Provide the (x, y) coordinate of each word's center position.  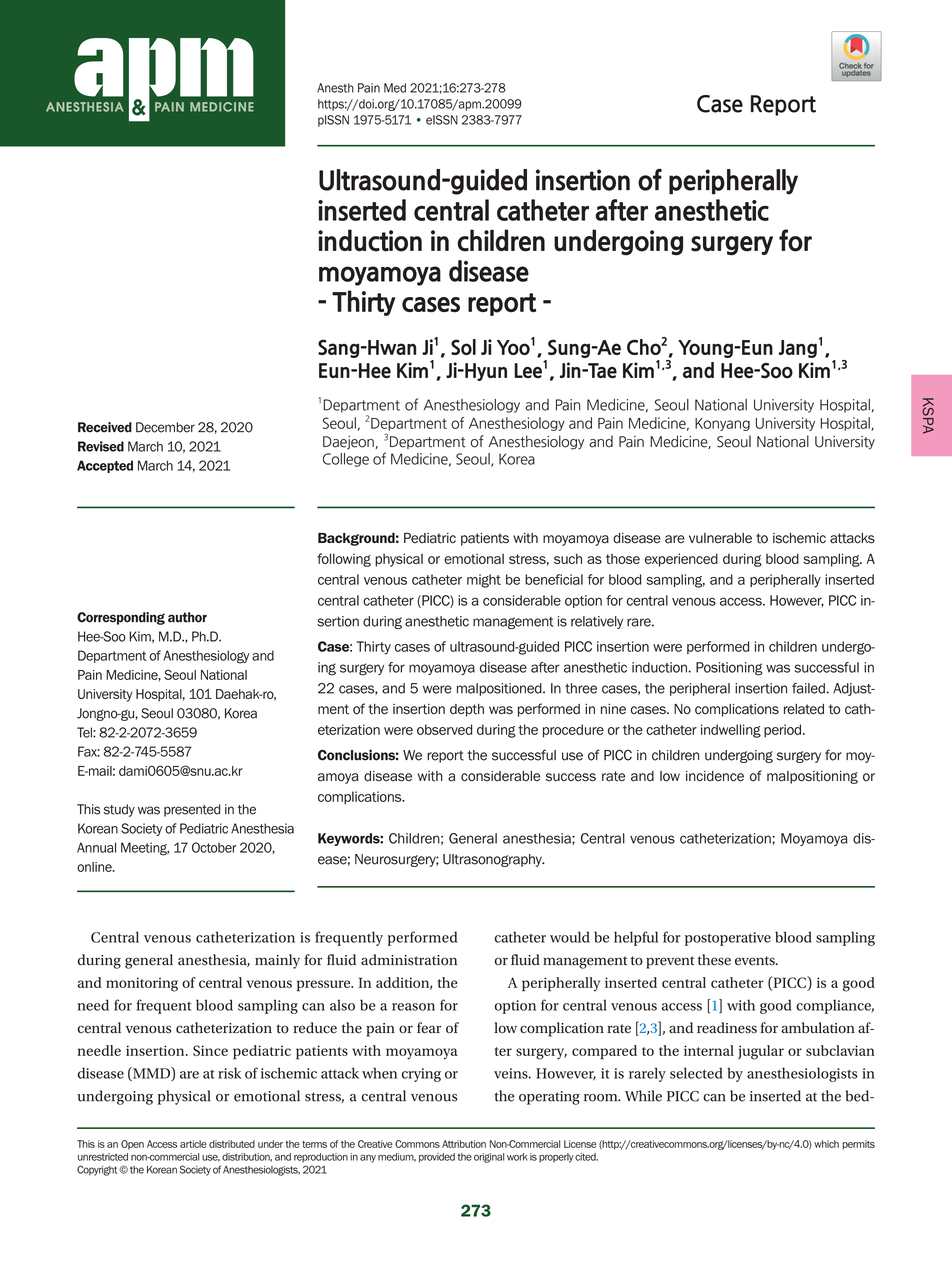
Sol (463, 347)
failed (808, 688)
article (193, 1144)
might (484, 581)
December (165, 427)
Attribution (464, 1144)
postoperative (728, 939)
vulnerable (720, 538)
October (214, 847)
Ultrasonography (493, 860)
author (187, 617)
